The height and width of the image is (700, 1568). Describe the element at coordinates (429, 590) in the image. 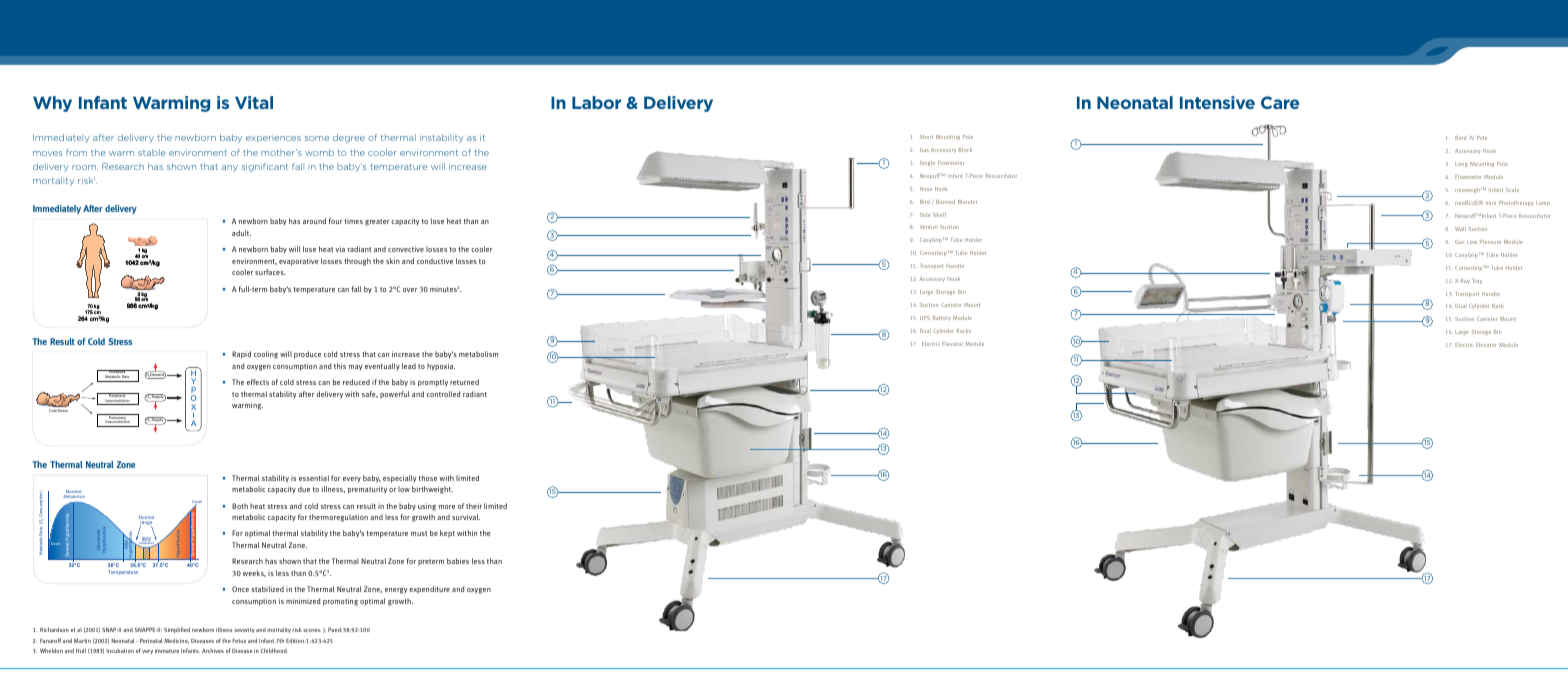

I see `expenditure` at that location.
